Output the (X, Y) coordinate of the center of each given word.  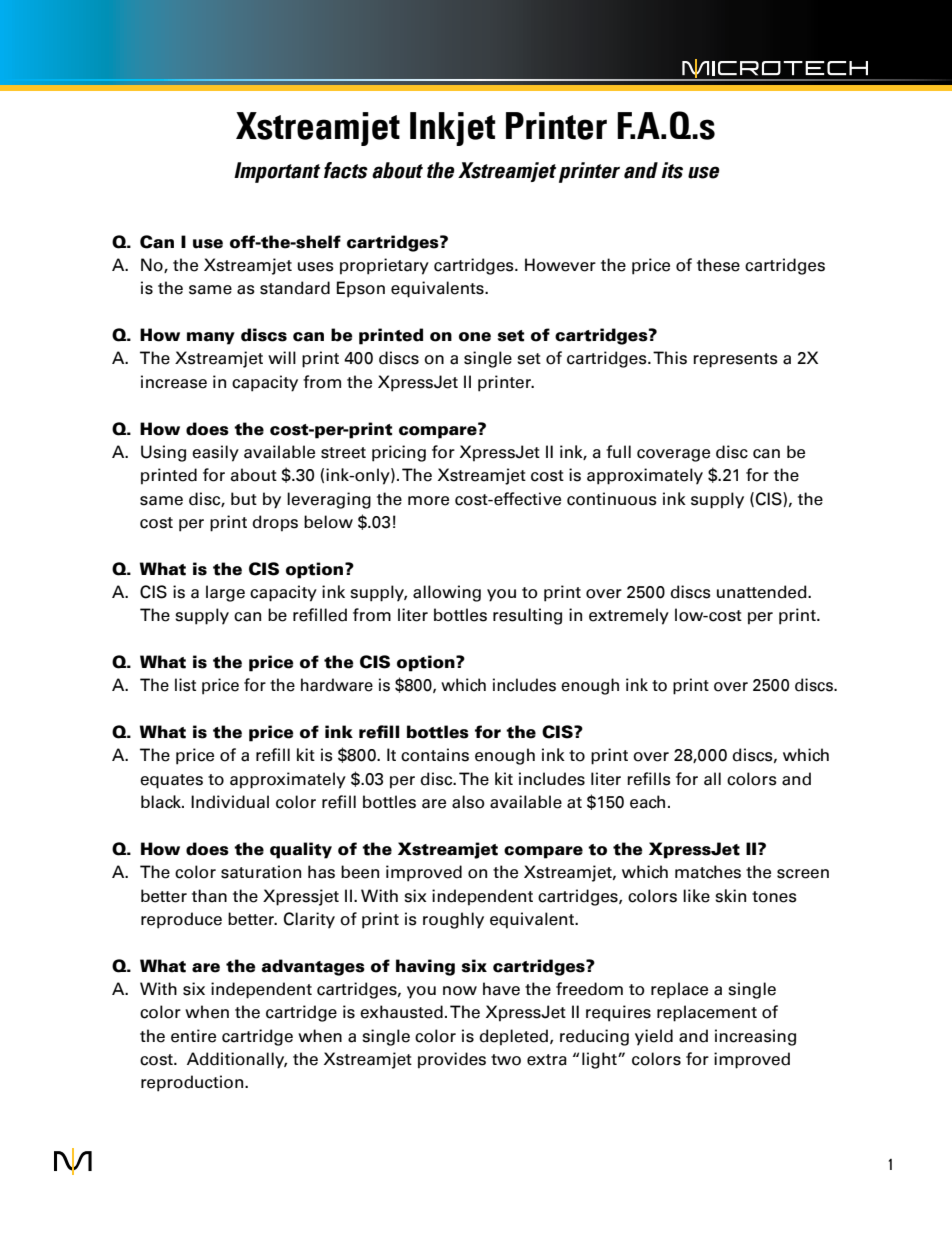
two (506, 1060)
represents (735, 360)
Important (277, 172)
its (672, 170)
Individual (230, 802)
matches (708, 872)
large (225, 593)
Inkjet (453, 129)
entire (193, 1036)
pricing (399, 453)
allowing (447, 593)
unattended (763, 592)
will (282, 357)
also (468, 802)
